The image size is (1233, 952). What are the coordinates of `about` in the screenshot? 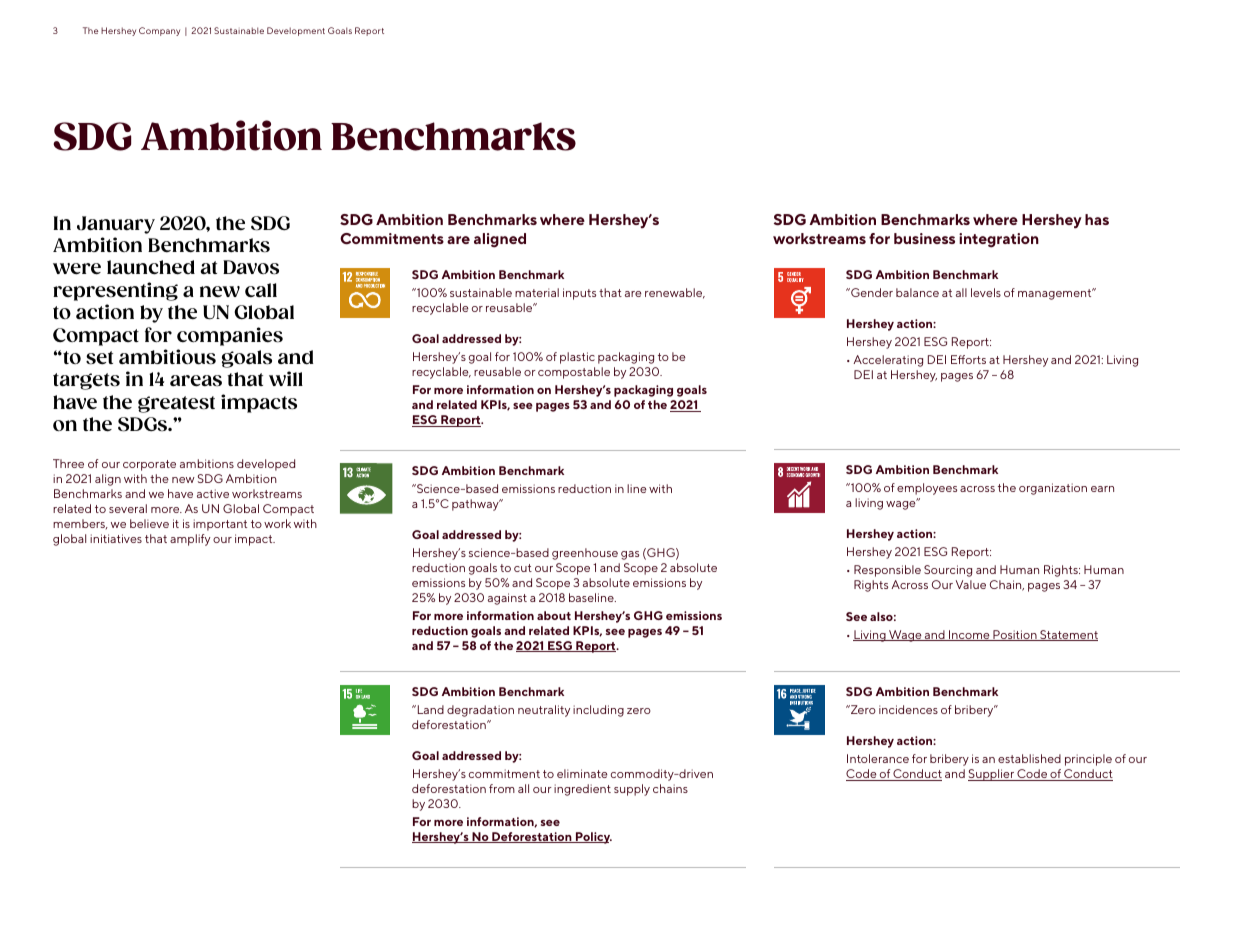 It's located at (554, 615).
